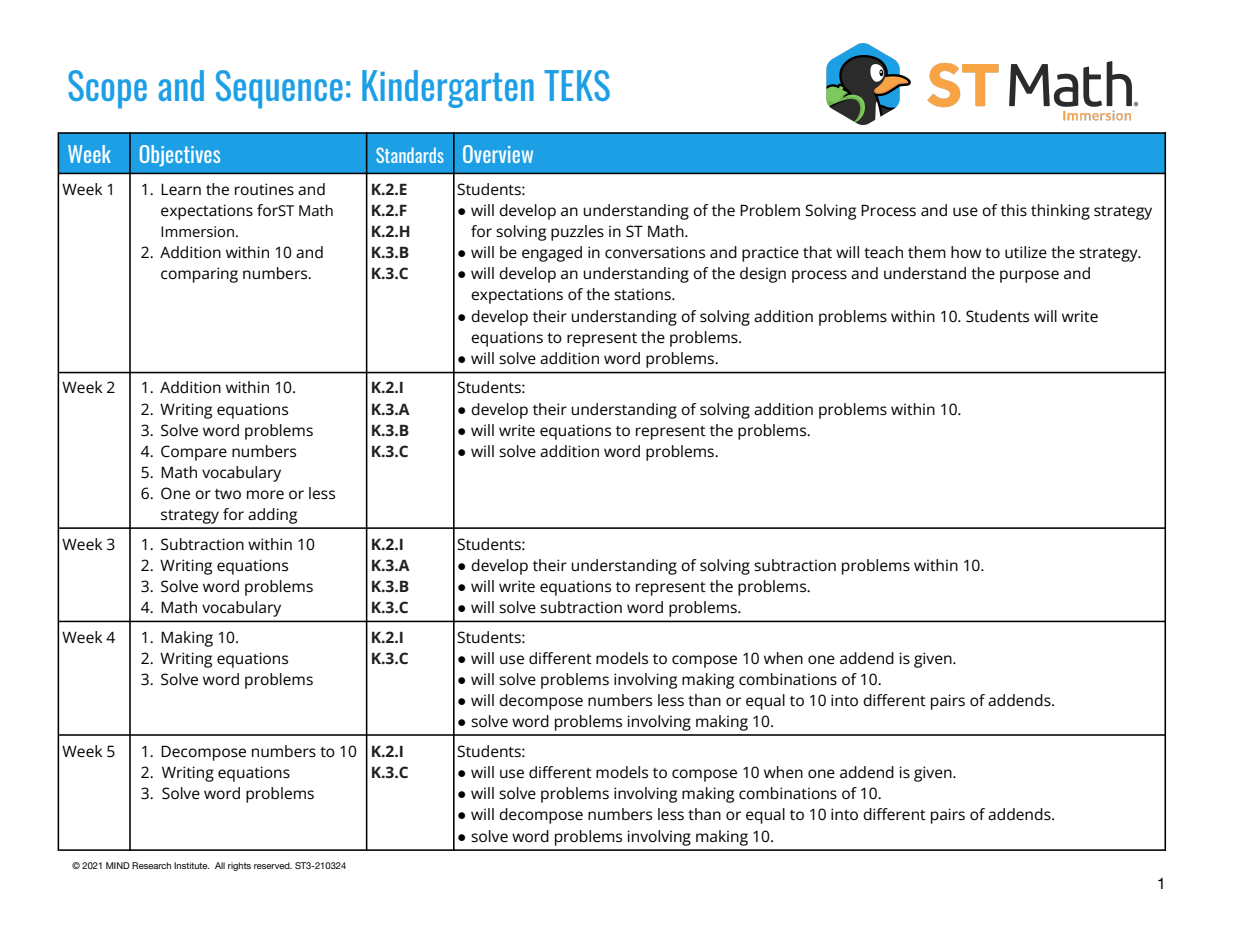  I want to click on Overview, so click(498, 154).
